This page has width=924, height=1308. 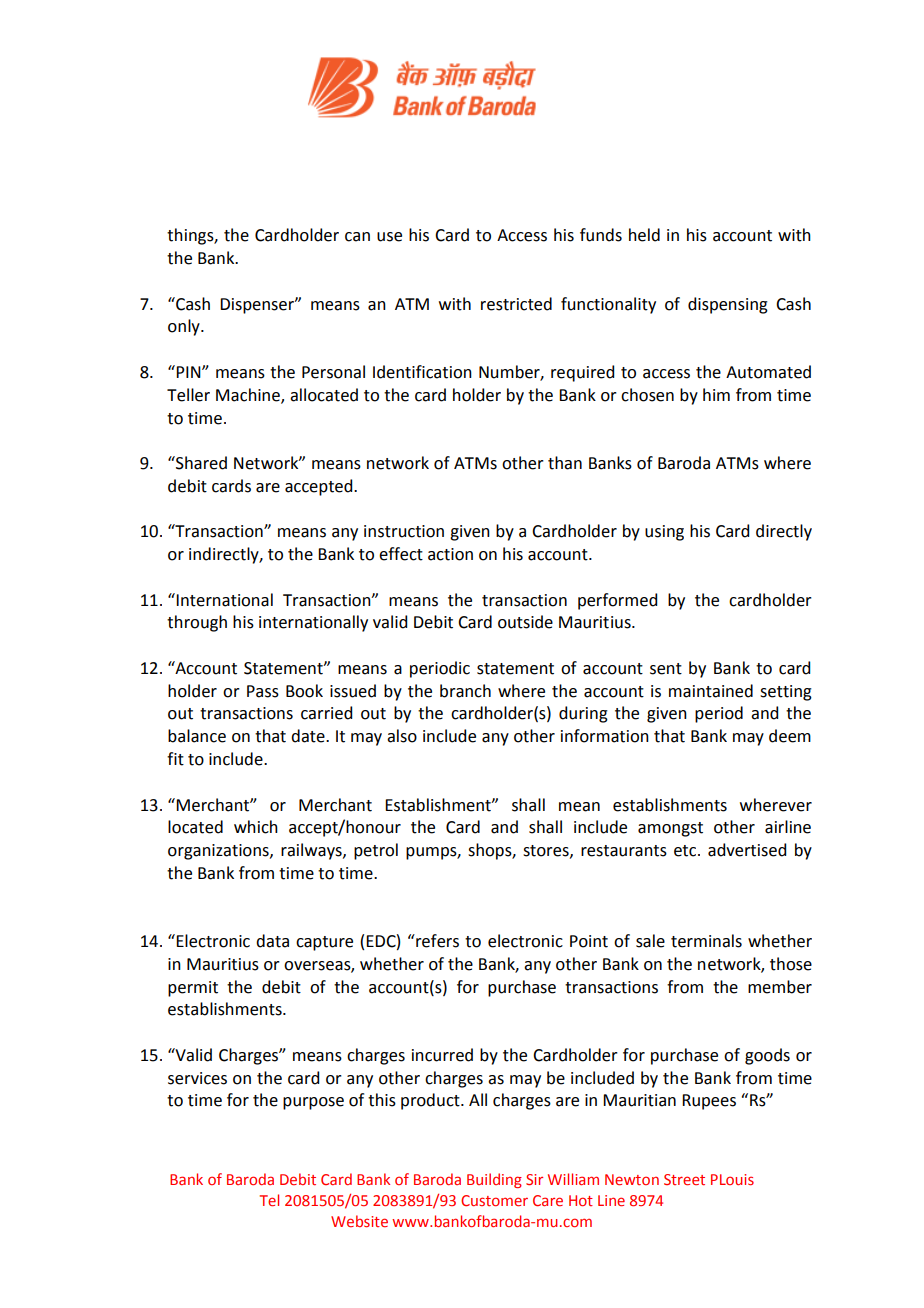 I want to click on Website, so click(x=359, y=1221).
